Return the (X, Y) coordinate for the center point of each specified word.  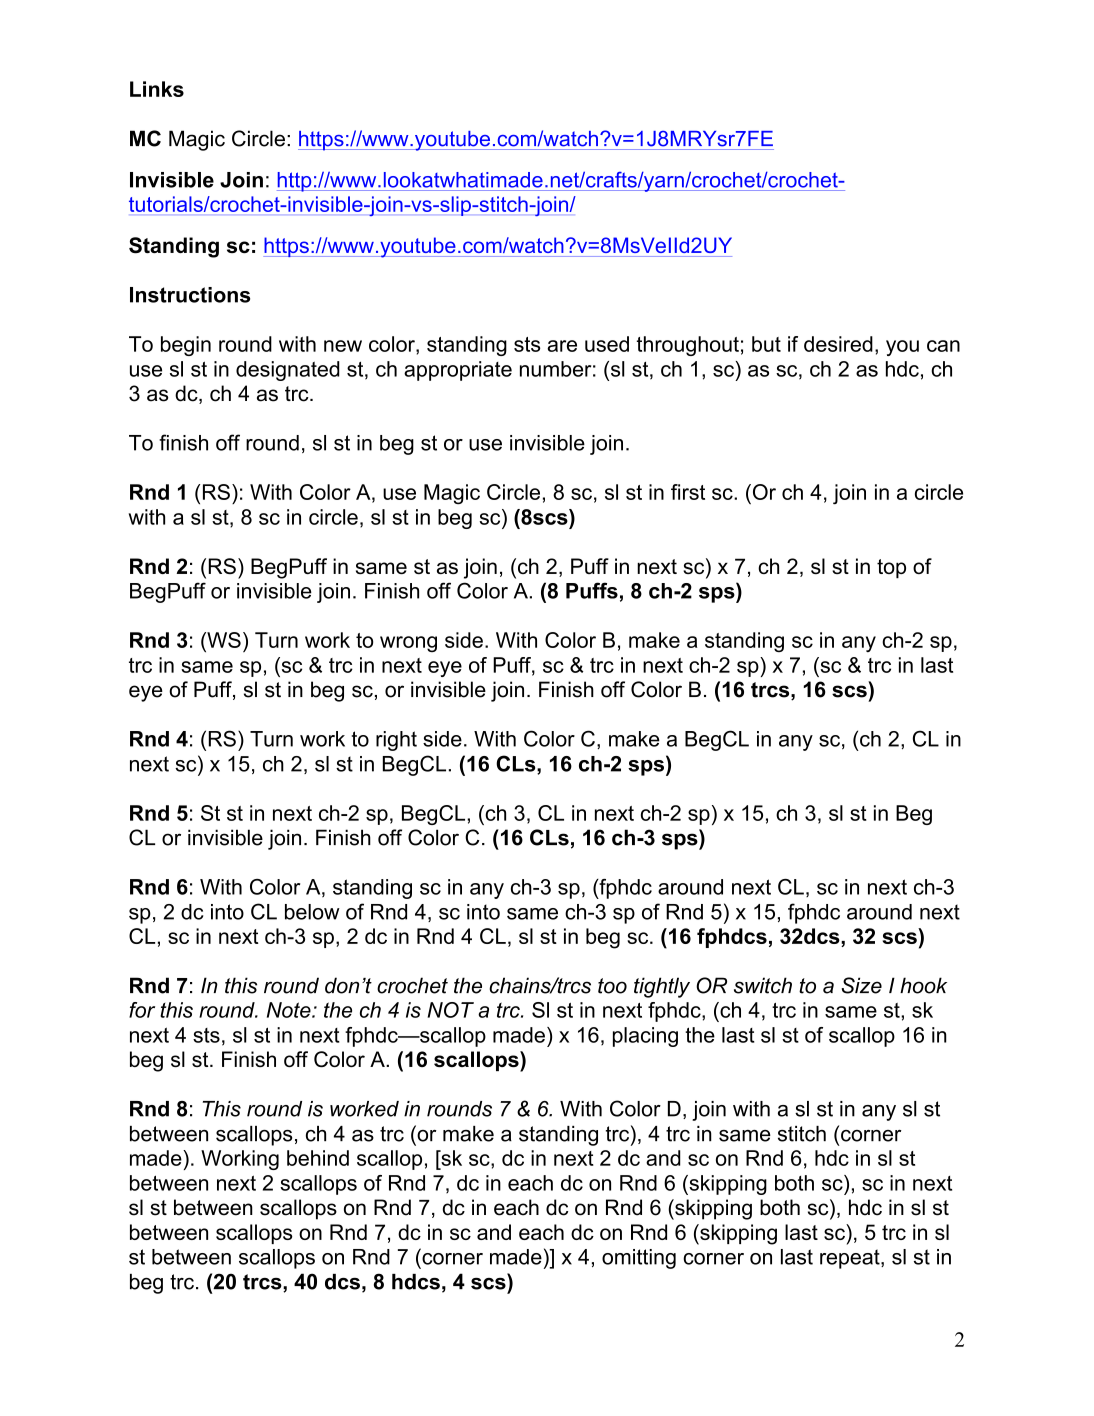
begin (186, 346)
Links (157, 89)
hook (923, 985)
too (612, 986)
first (688, 492)
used (607, 344)
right (396, 741)
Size (861, 985)
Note (290, 1010)
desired (838, 344)
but (766, 344)
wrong (408, 644)
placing (645, 1037)
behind (318, 1158)
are (562, 346)
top (891, 569)
